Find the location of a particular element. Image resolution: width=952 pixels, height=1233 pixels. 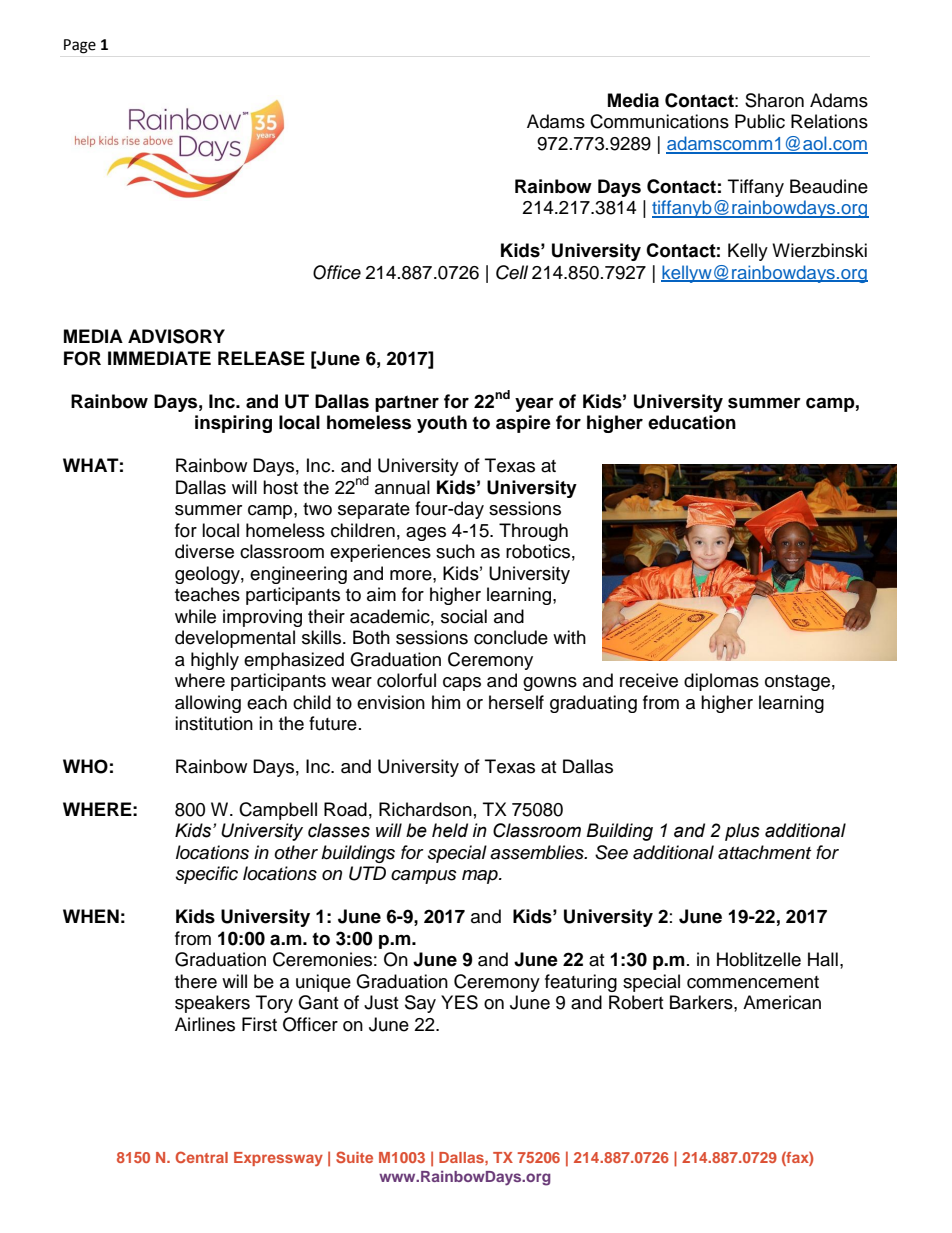

Communications is located at coordinates (659, 121).
